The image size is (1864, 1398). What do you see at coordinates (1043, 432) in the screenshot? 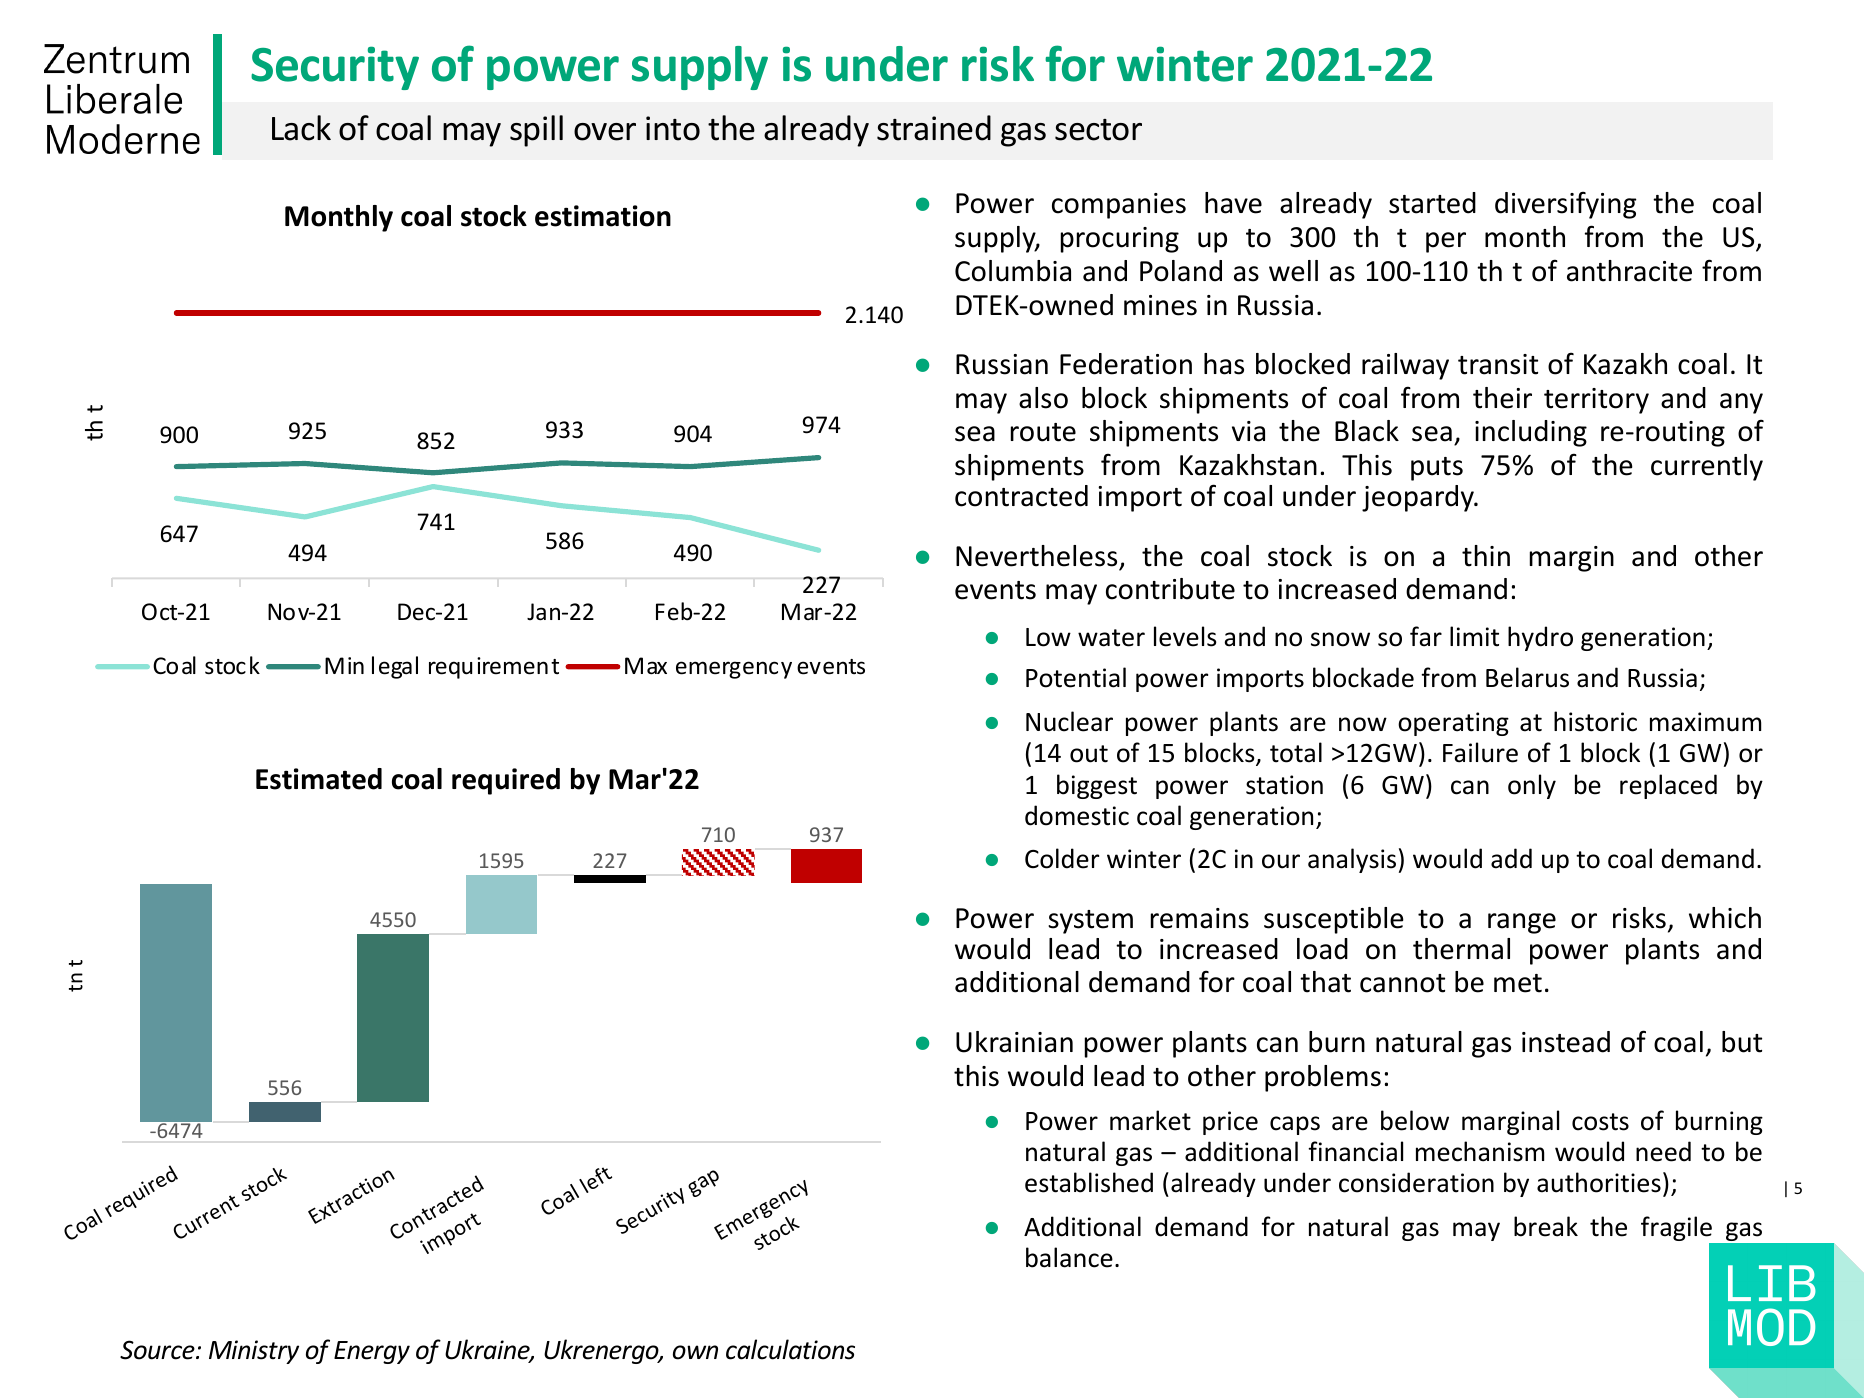
I see `route` at bounding box center [1043, 432].
